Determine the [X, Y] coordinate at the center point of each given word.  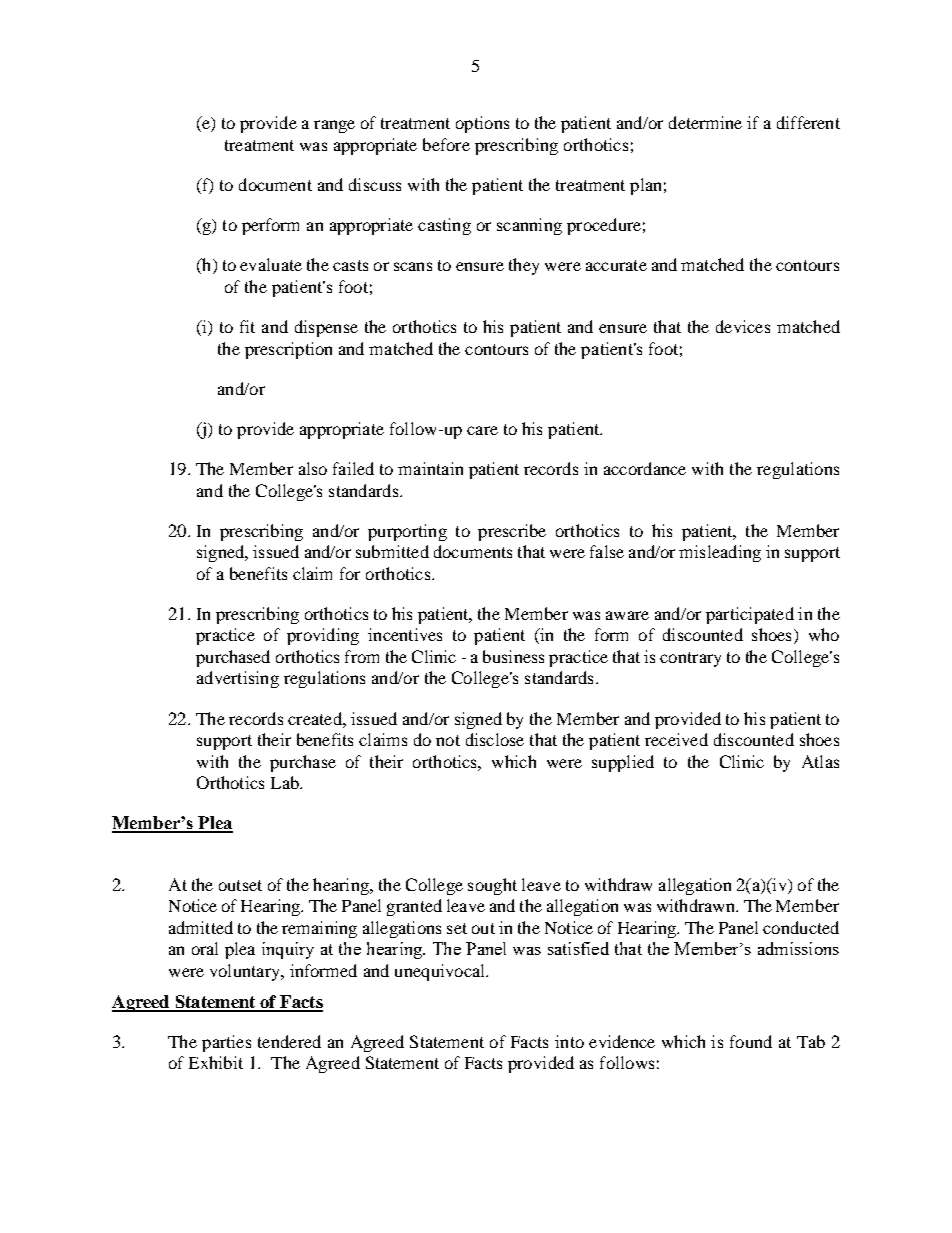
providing [323, 636]
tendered [289, 1041]
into [569, 1041]
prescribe [512, 532]
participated [750, 615]
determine [705, 122]
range [334, 126]
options [482, 124]
